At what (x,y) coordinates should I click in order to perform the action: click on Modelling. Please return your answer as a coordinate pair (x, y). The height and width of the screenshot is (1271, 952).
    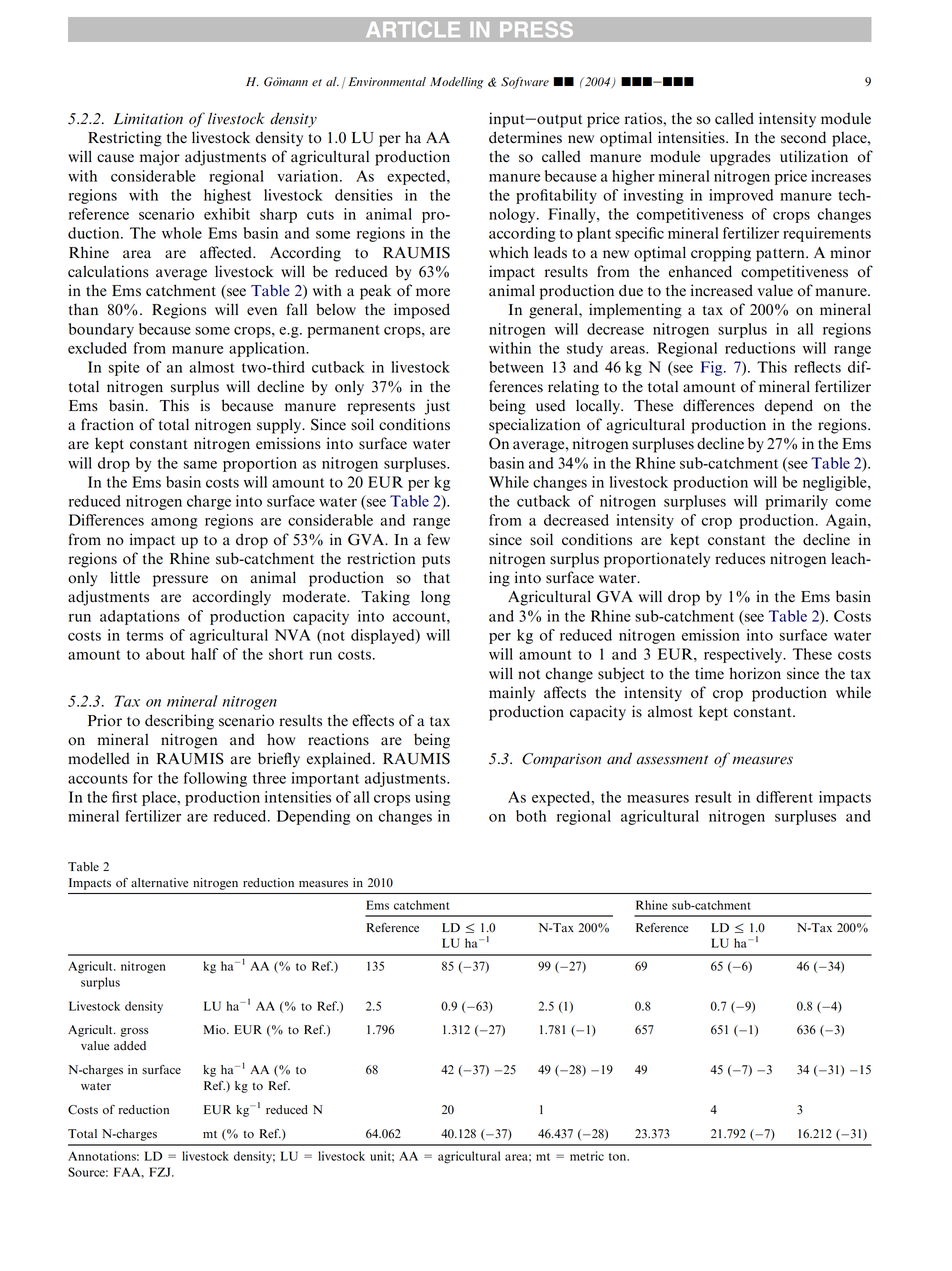
    Looking at the image, I should click on (456, 83).
